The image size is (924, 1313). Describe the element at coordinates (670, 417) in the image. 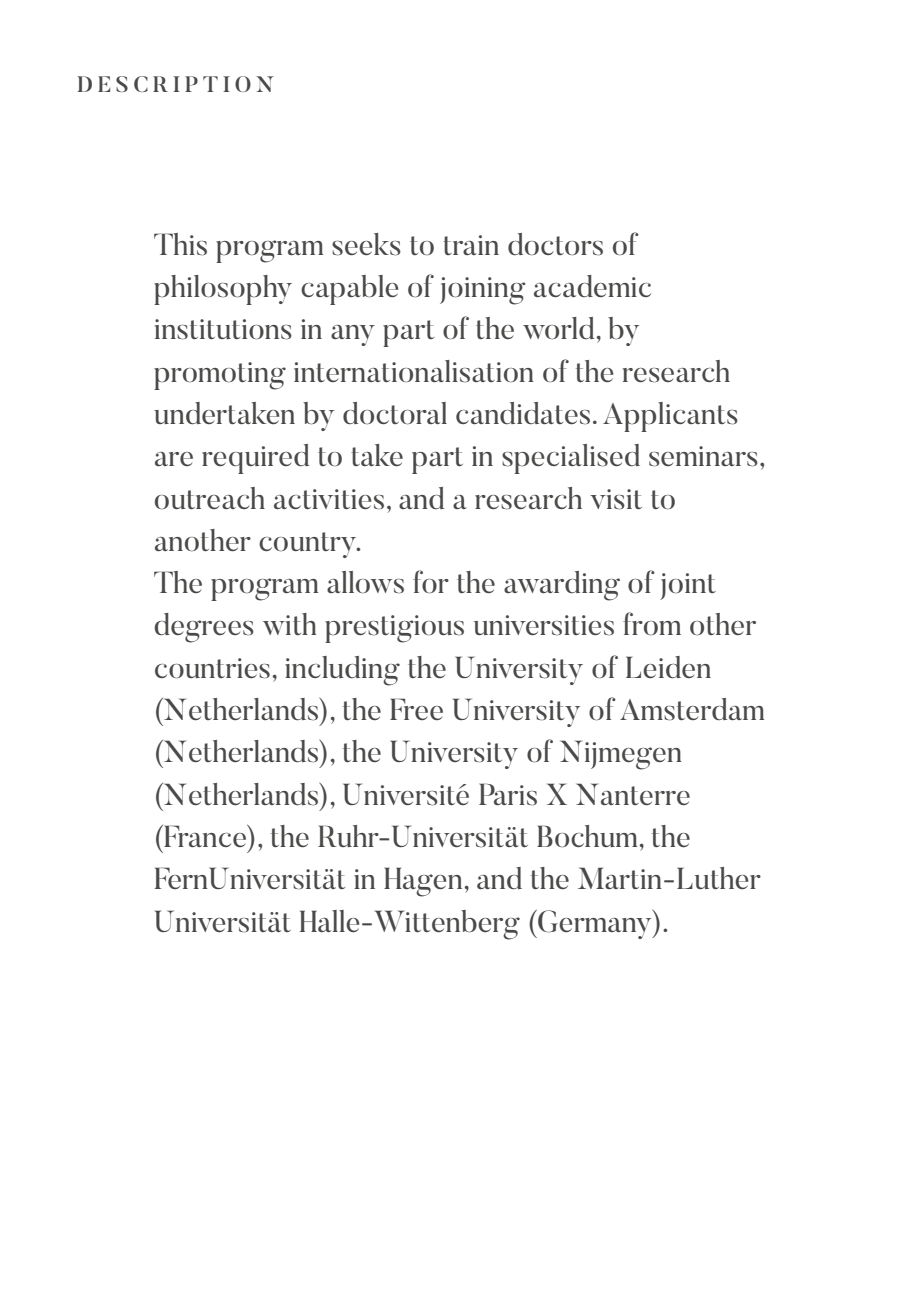

I see `Applicants` at that location.
